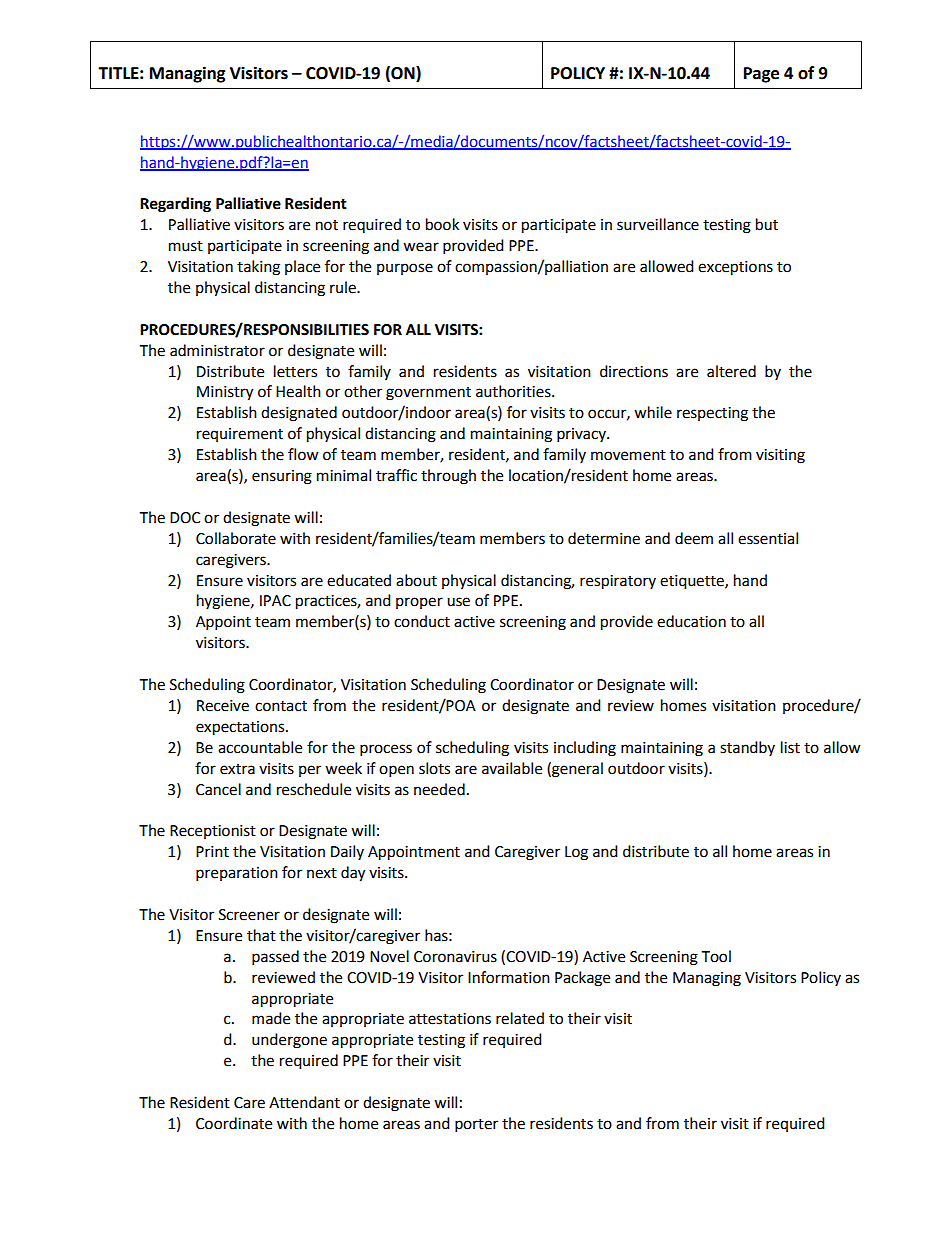 Image resolution: width=952 pixels, height=1233 pixels. Describe the element at coordinates (458, 602) in the screenshot. I see `use` at that location.
